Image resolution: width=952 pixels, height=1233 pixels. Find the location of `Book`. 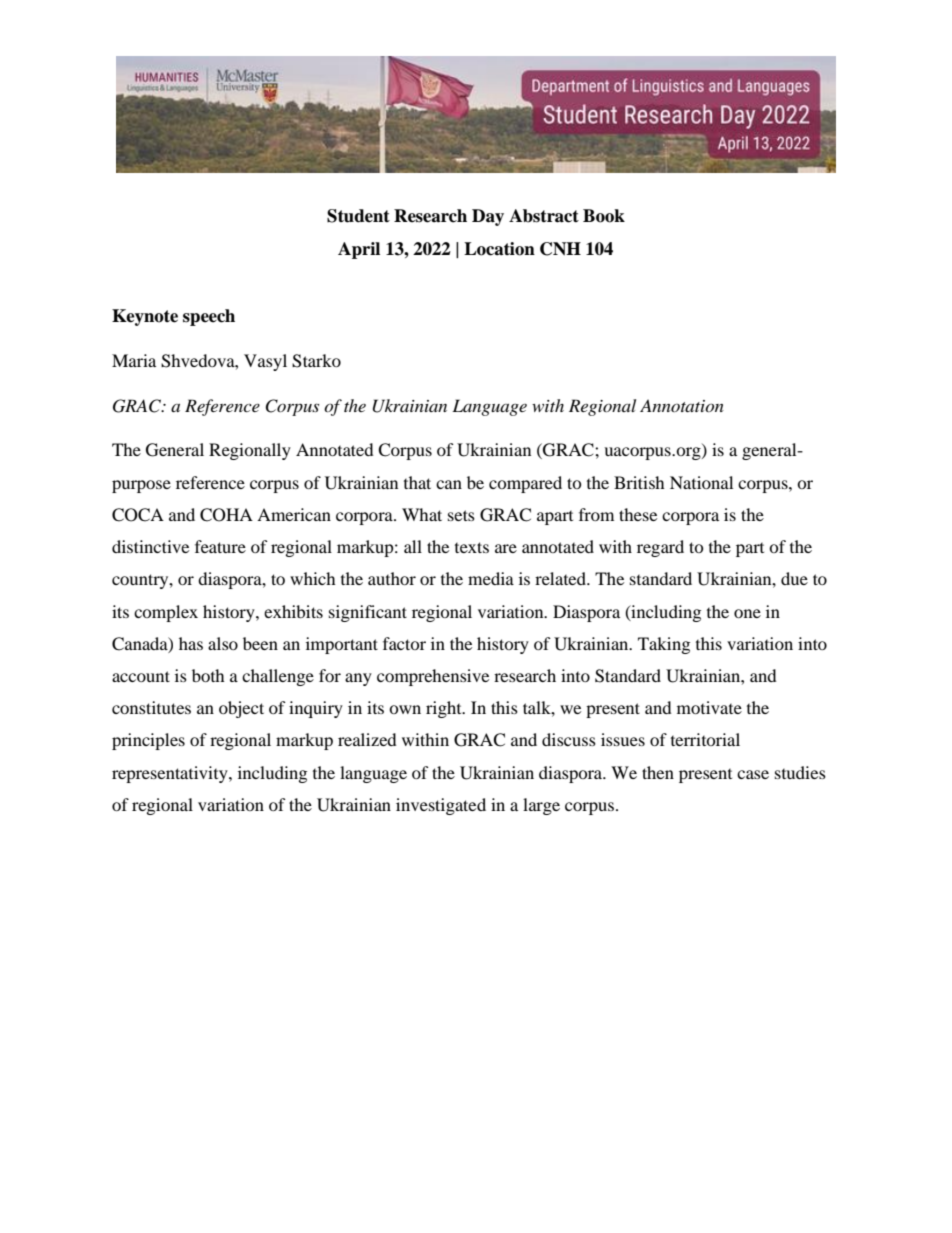

Book is located at coordinates (604, 216).
